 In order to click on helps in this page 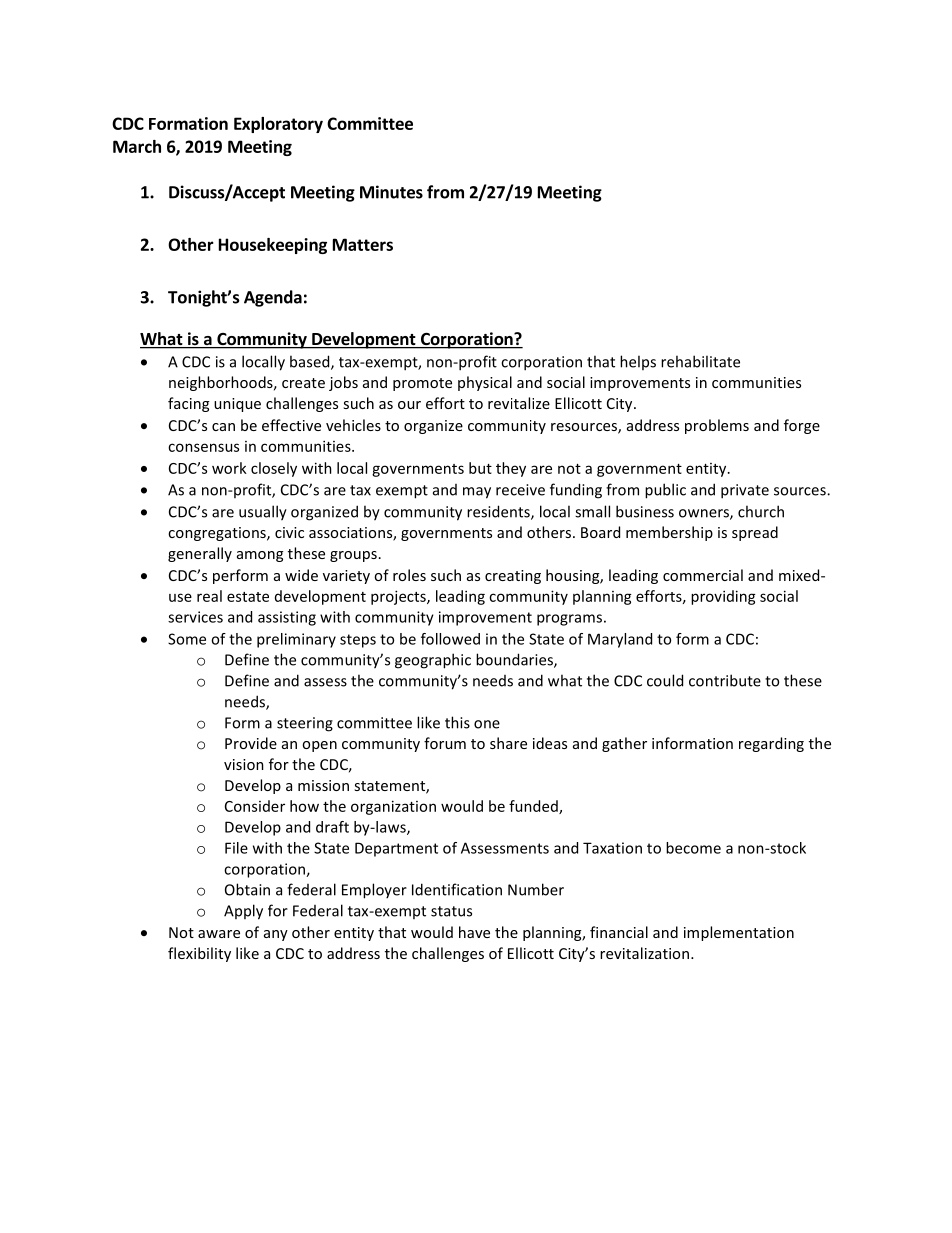, I will do `click(638, 362)`.
